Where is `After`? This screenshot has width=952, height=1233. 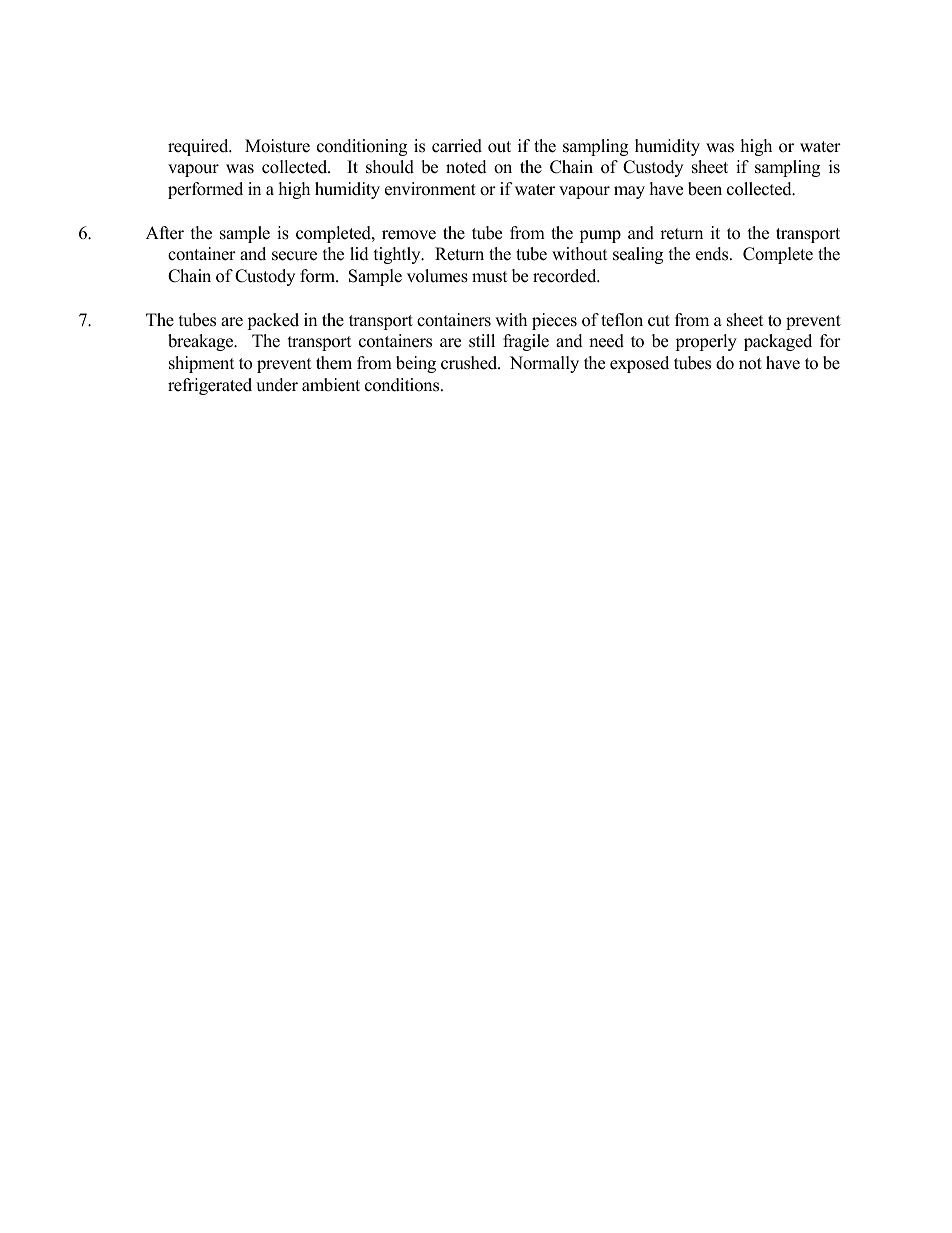
After is located at coordinates (165, 233).
